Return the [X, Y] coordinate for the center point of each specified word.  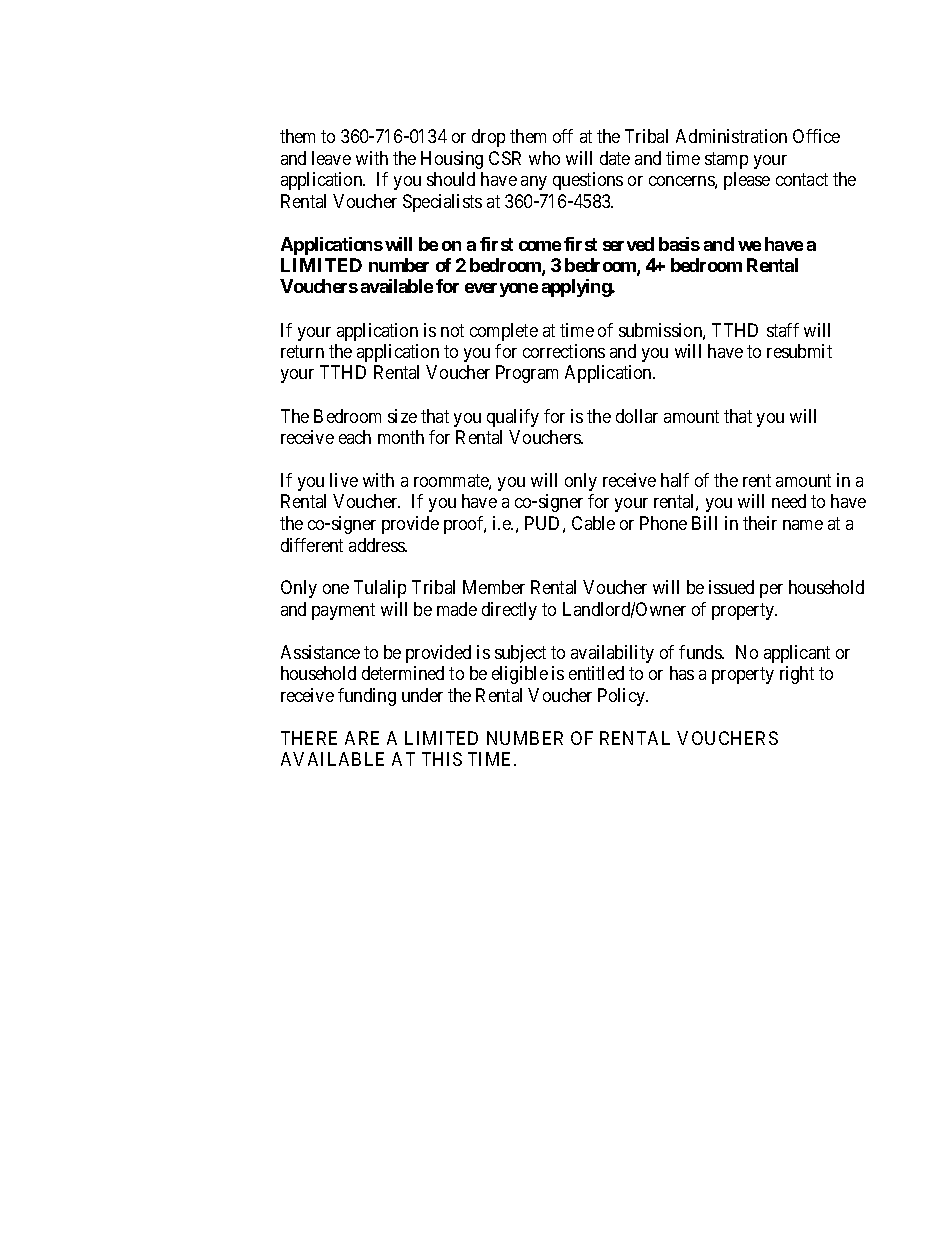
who [544, 158]
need [789, 501]
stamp [726, 160]
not [452, 330]
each [355, 437]
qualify [513, 418]
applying [577, 288]
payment [343, 611]
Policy [623, 697]
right [797, 675]
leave [331, 158]
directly [509, 611]
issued [731, 587]
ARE [362, 738]
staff [783, 330]
